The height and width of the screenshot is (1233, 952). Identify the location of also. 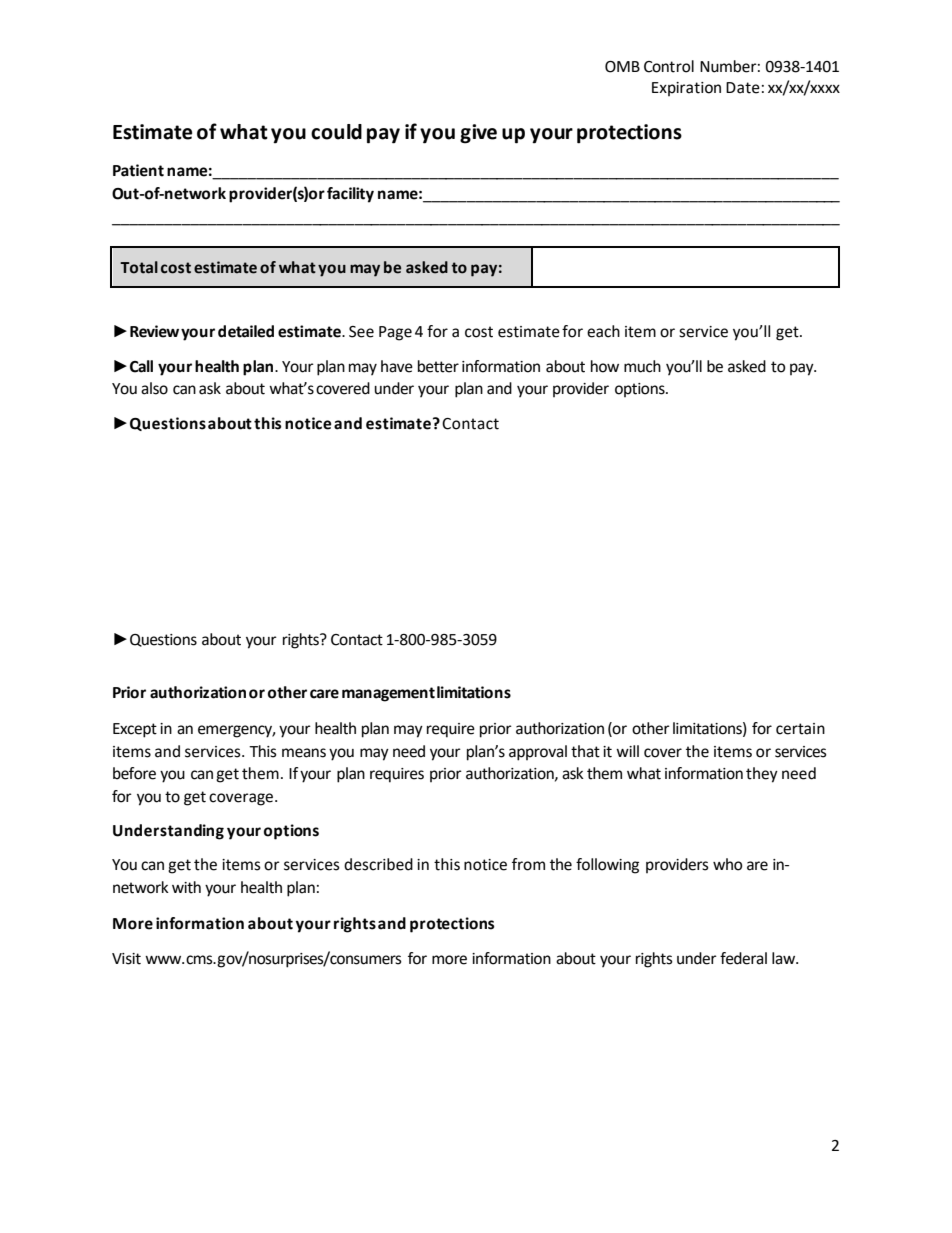
(154, 388).
